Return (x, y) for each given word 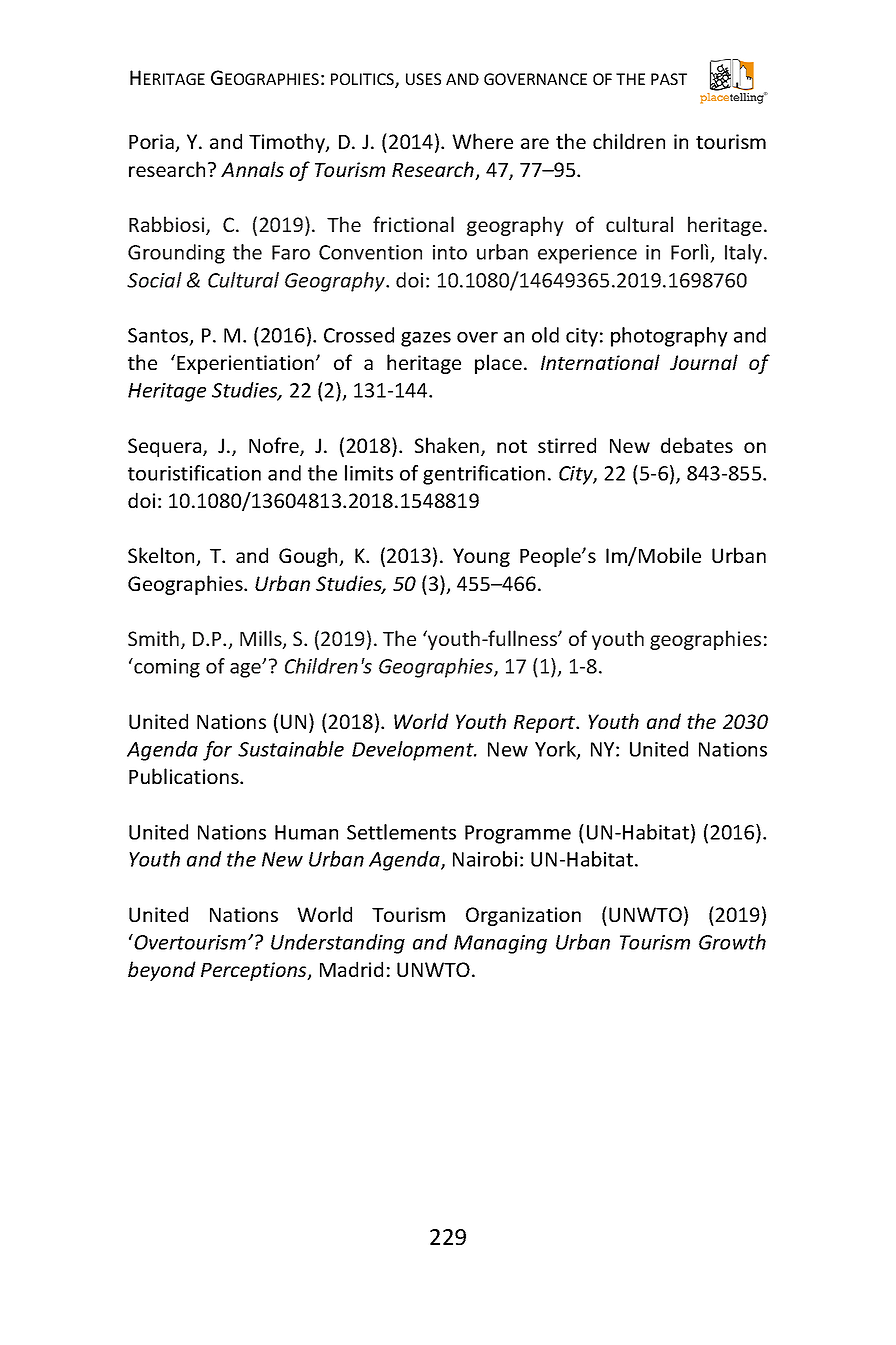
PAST (669, 79)
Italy (745, 254)
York (556, 750)
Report (545, 724)
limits (369, 473)
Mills (262, 639)
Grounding (176, 254)
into (450, 252)
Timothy (288, 143)
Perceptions (255, 971)
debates (697, 445)
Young (481, 557)
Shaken (447, 445)
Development (414, 751)
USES (423, 79)
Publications (185, 776)
